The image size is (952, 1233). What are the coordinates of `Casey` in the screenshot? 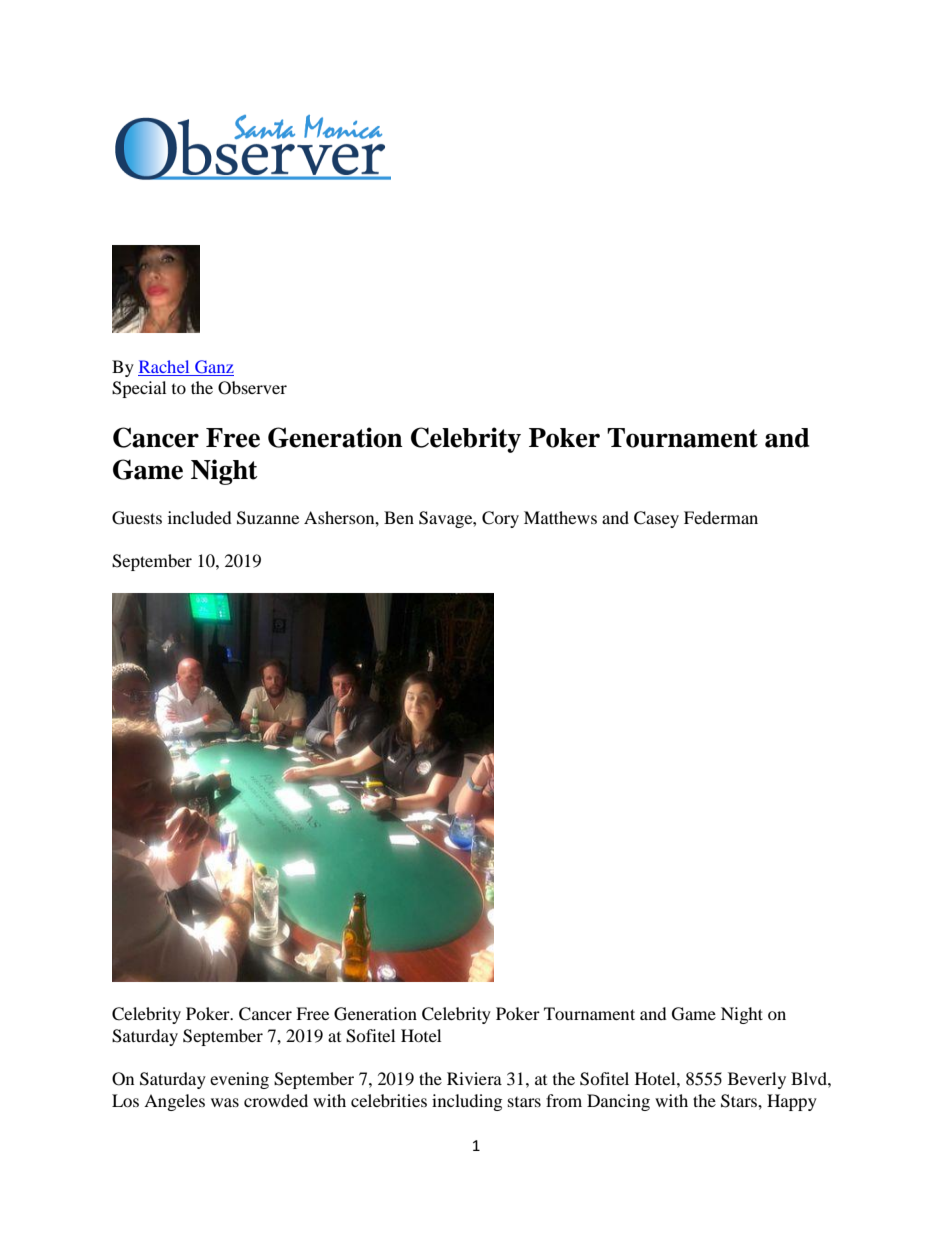 It's located at (656, 519).
